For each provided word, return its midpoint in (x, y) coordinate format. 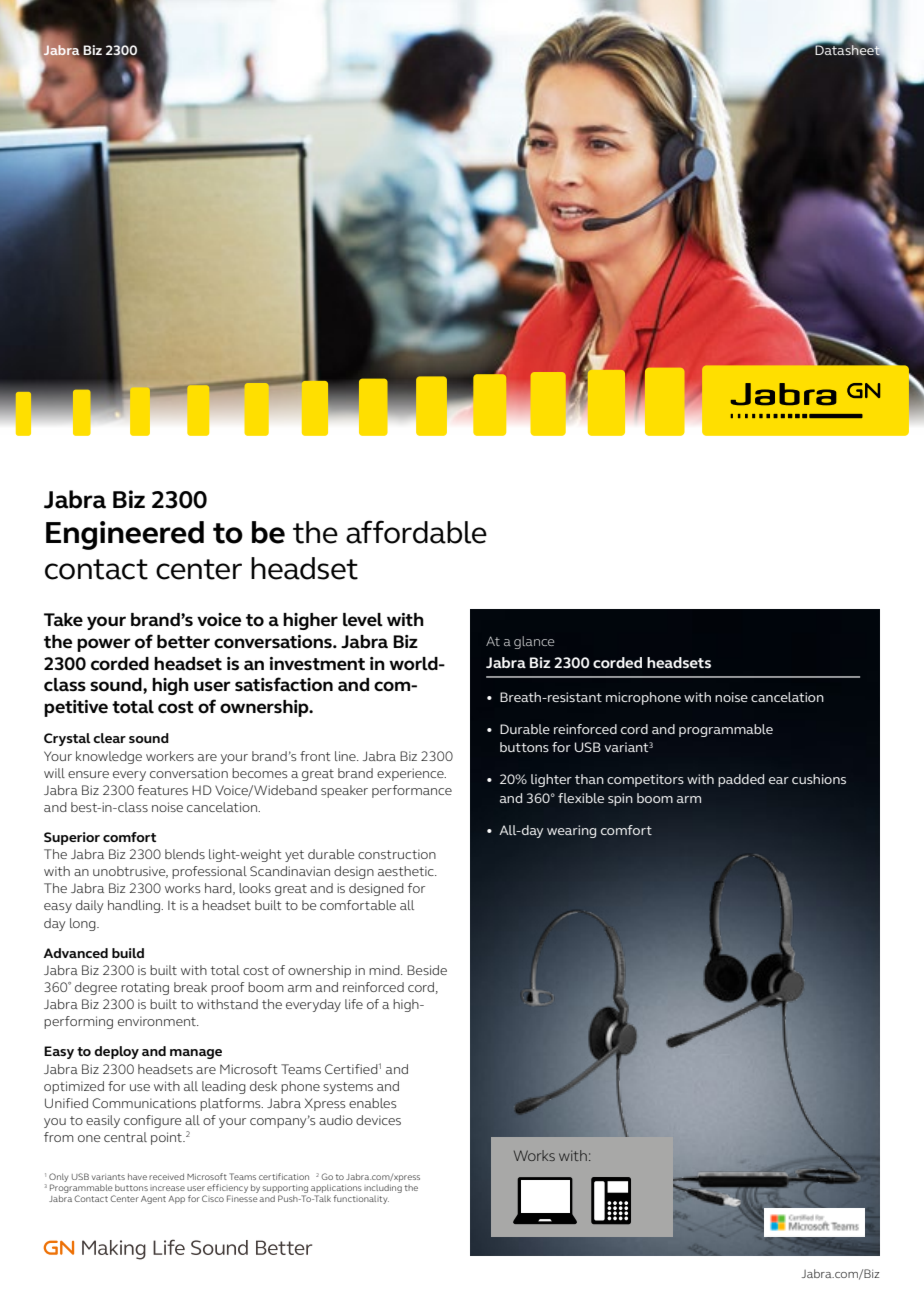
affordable (416, 532)
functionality (361, 1199)
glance (534, 642)
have (137, 1176)
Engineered (125, 535)
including (383, 1188)
